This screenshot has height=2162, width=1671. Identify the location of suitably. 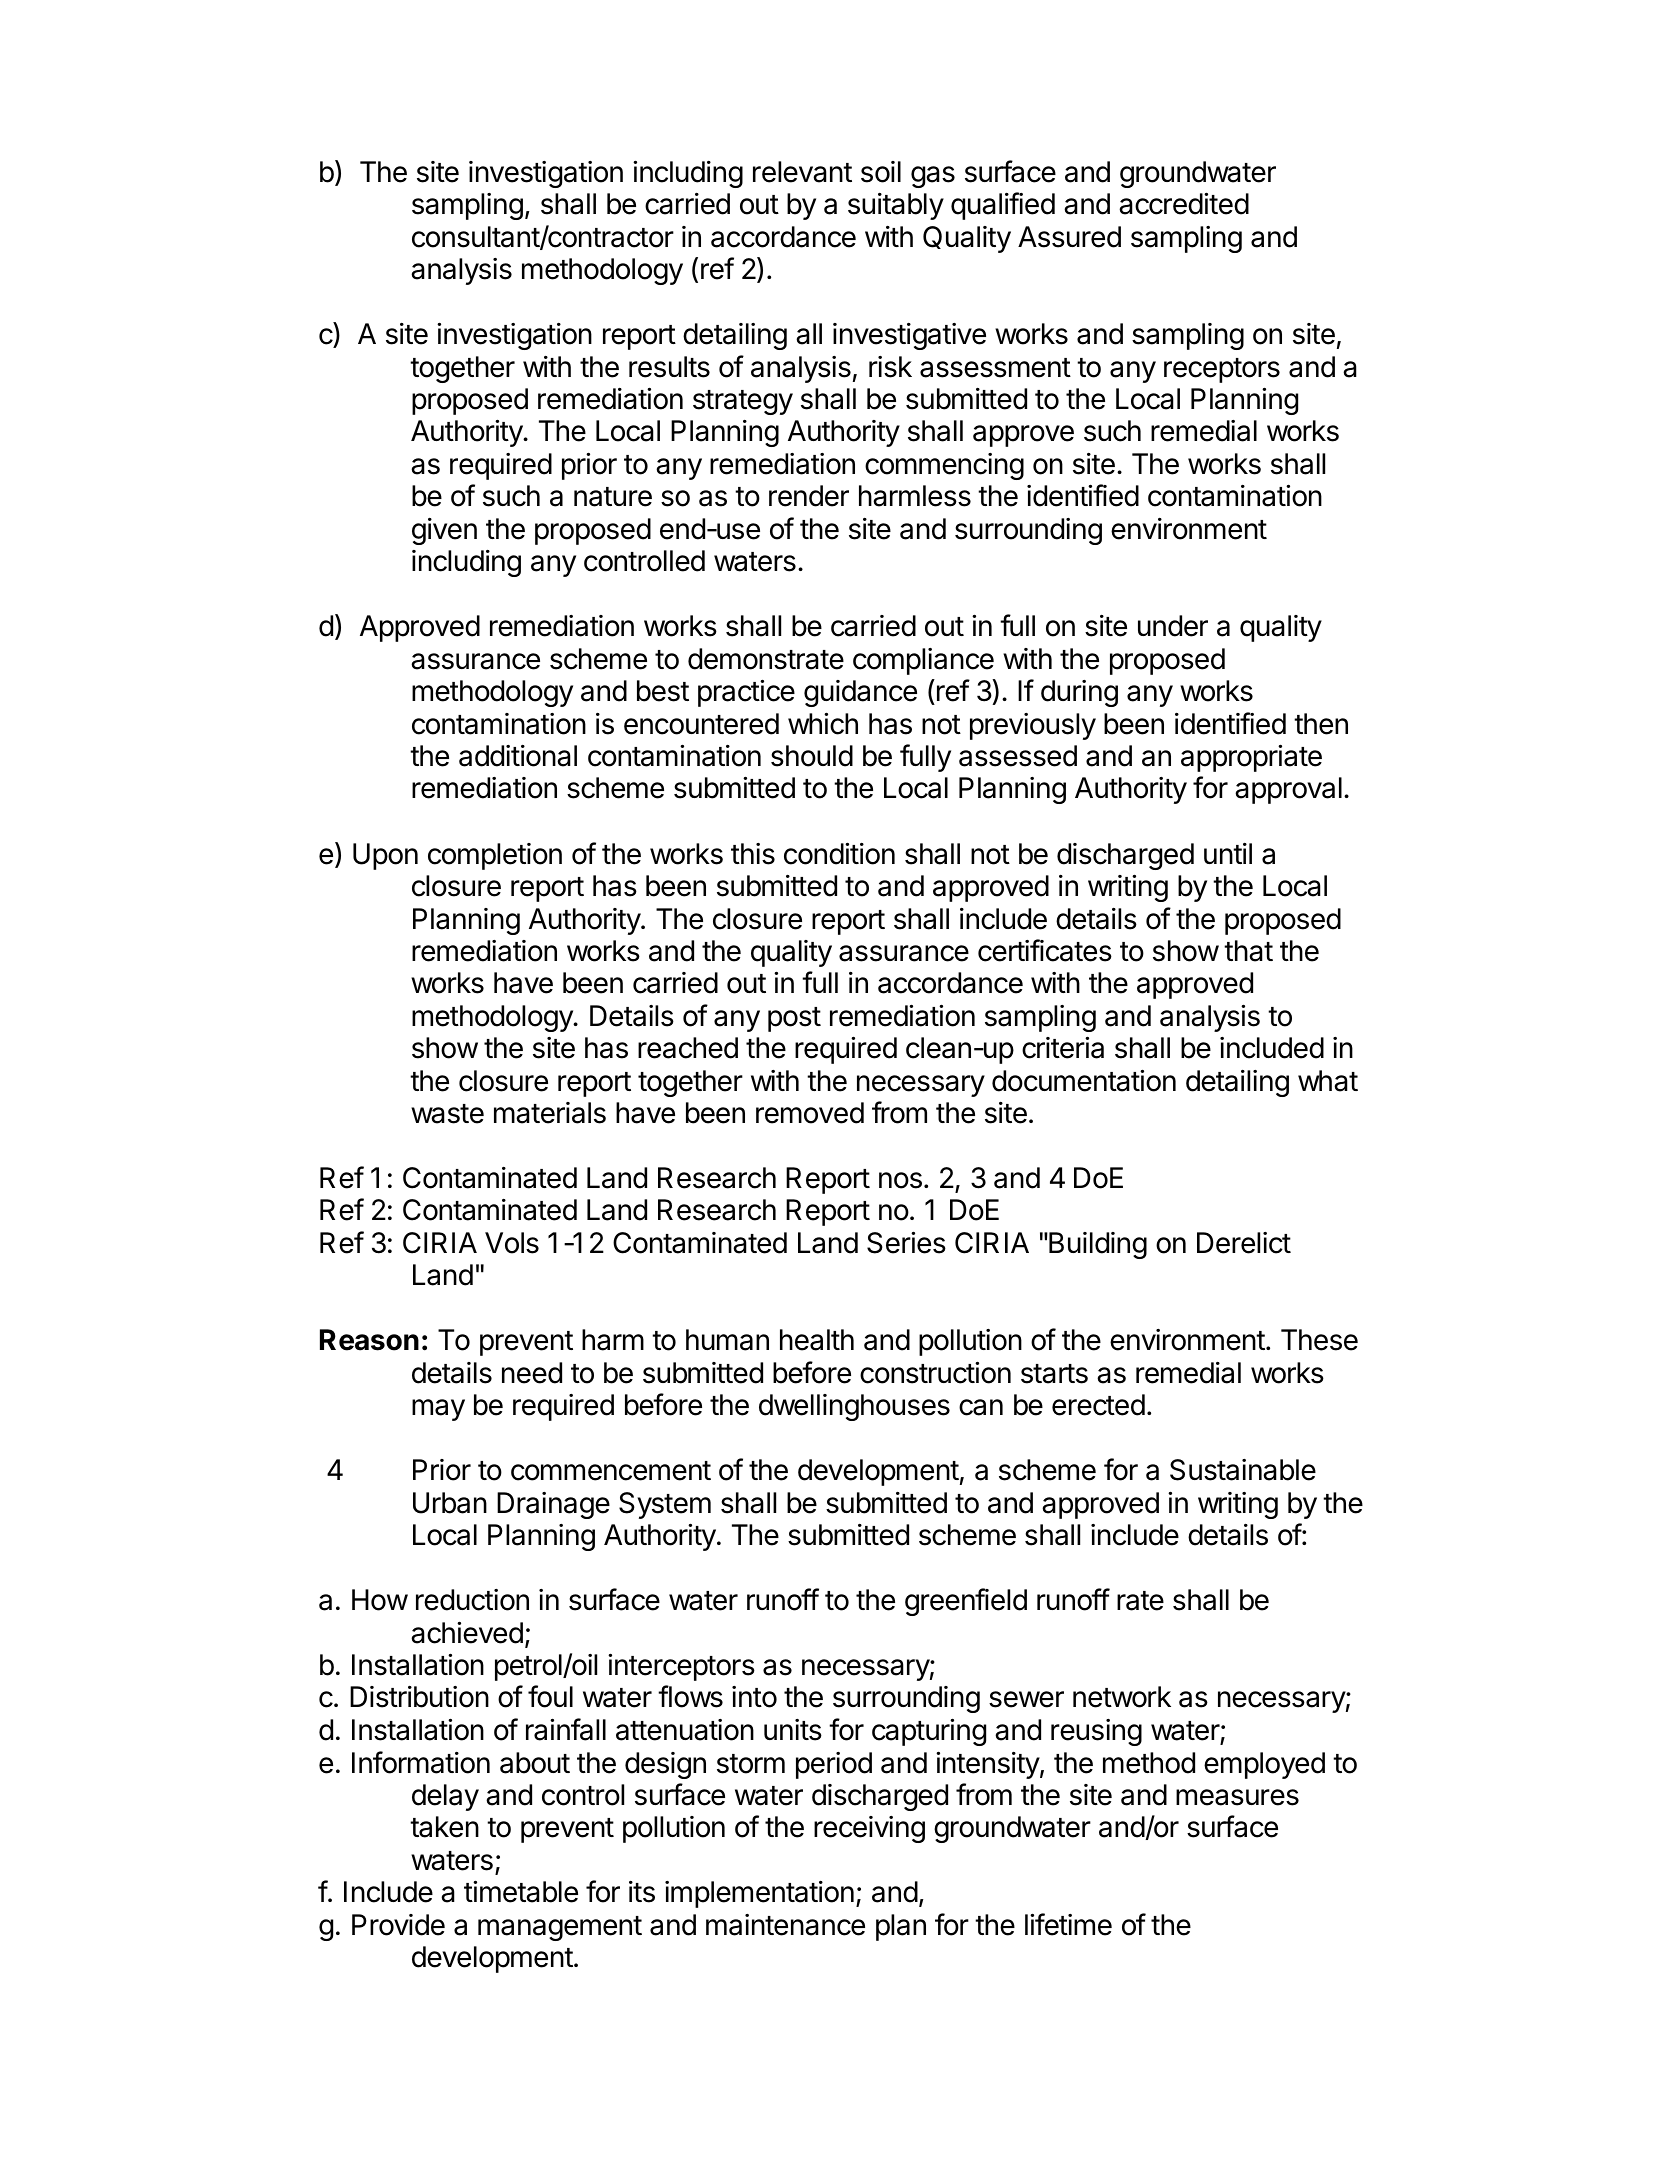
(896, 206).
